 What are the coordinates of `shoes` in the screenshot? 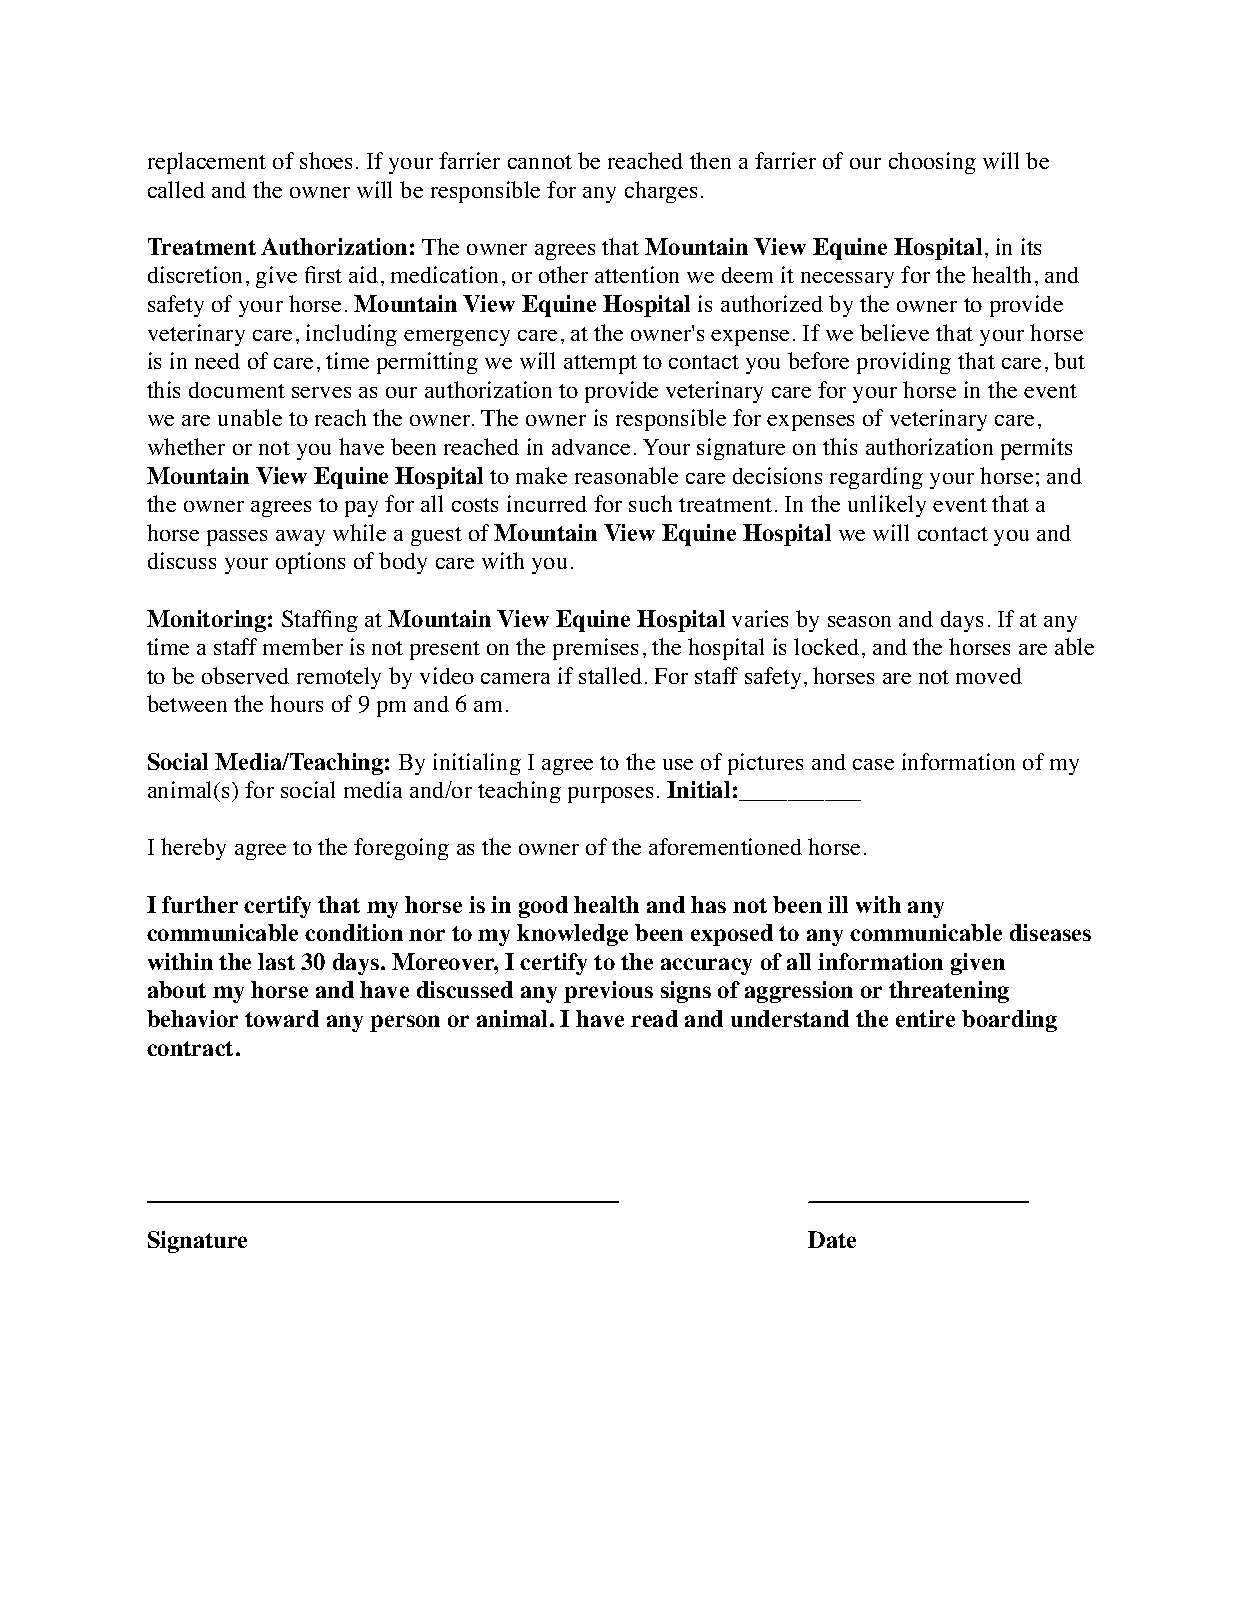 It's located at (326, 160).
